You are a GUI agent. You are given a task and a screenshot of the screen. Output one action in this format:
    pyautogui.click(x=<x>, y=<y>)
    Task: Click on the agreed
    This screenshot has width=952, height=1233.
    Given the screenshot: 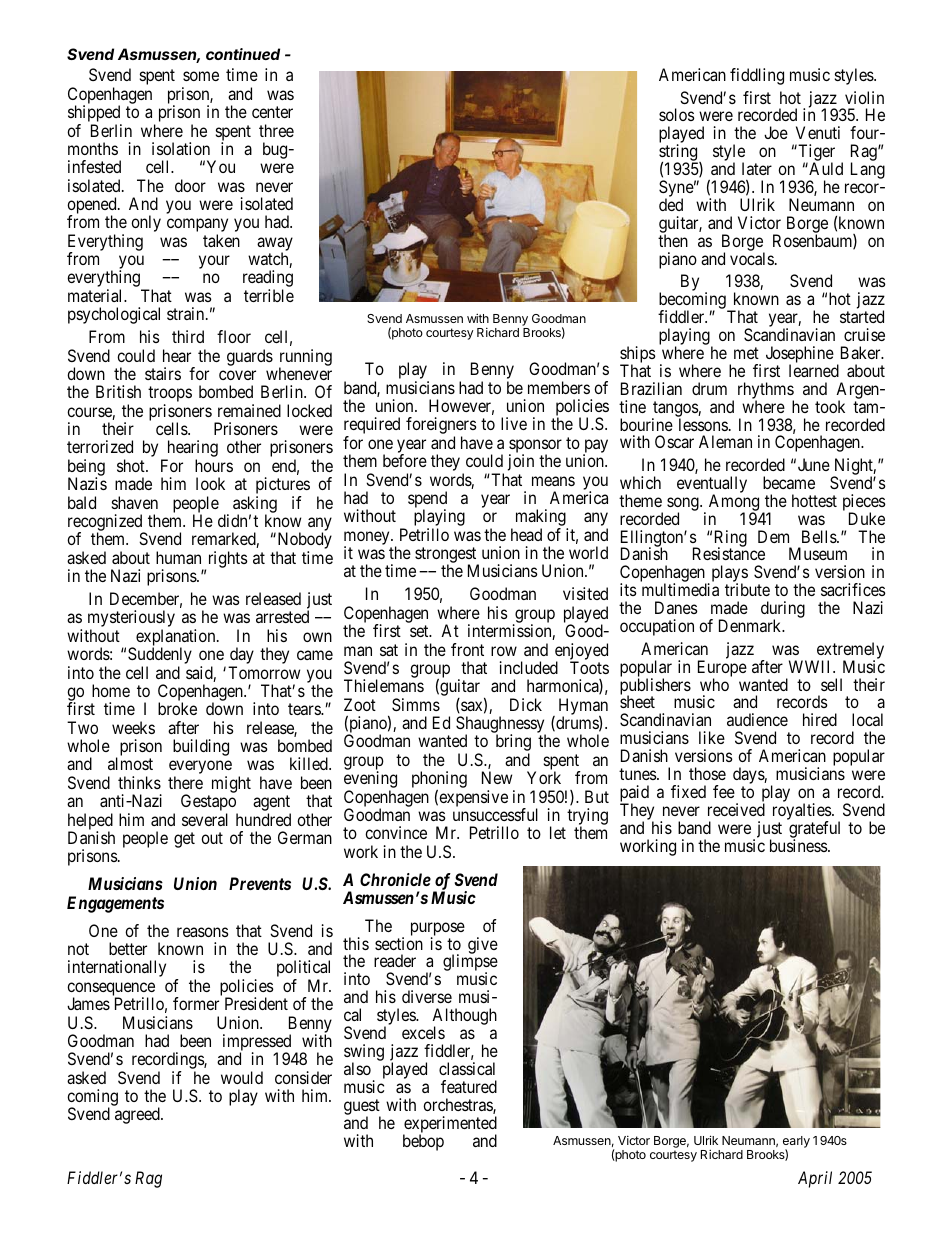 What is the action you would take?
    pyautogui.click(x=138, y=1115)
